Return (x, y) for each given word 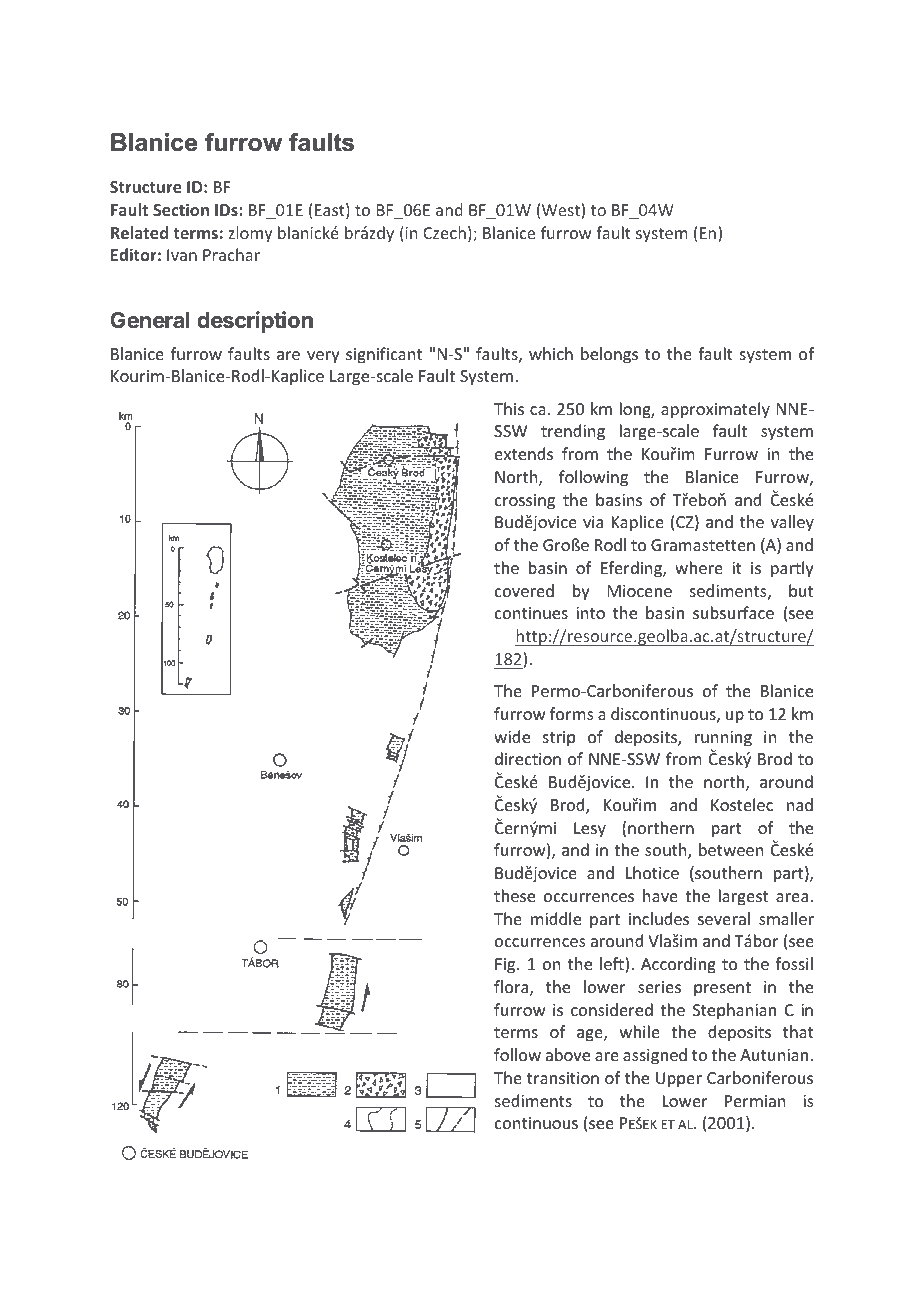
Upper (679, 1080)
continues (531, 613)
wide (512, 736)
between (731, 849)
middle (556, 918)
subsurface (733, 612)
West (562, 209)
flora (512, 988)
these (514, 895)
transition (563, 1078)
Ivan (182, 255)
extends (524, 453)
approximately (715, 410)
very (323, 357)
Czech (444, 232)
